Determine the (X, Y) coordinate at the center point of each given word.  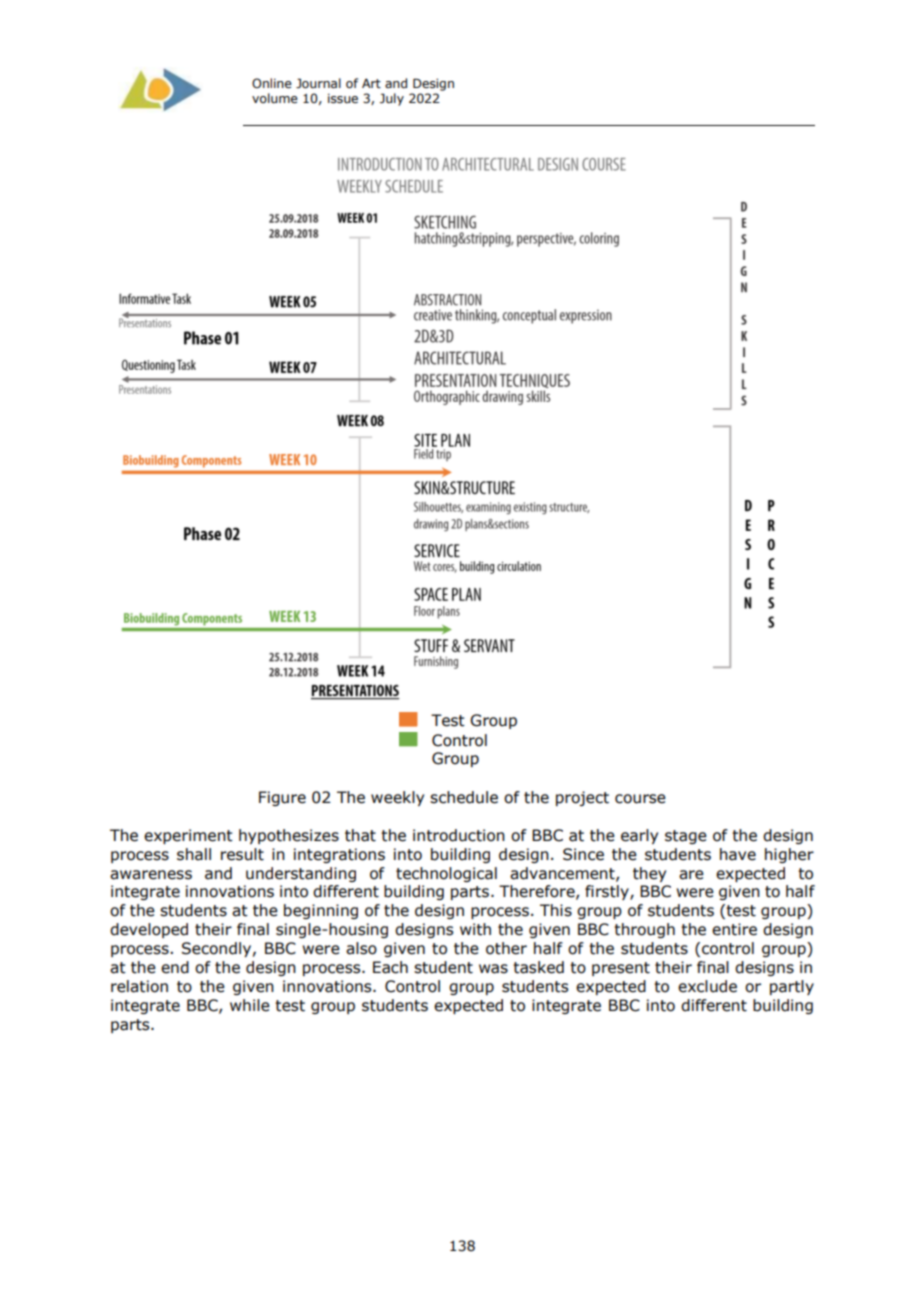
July (392, 99)
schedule (464, 797)
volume (275, 98)
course (640, 799)
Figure (282, 798)
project (582, 798)
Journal (318, 83)
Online (272, 83)
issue (343, 99)
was (493, 969)
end (175, 967)
